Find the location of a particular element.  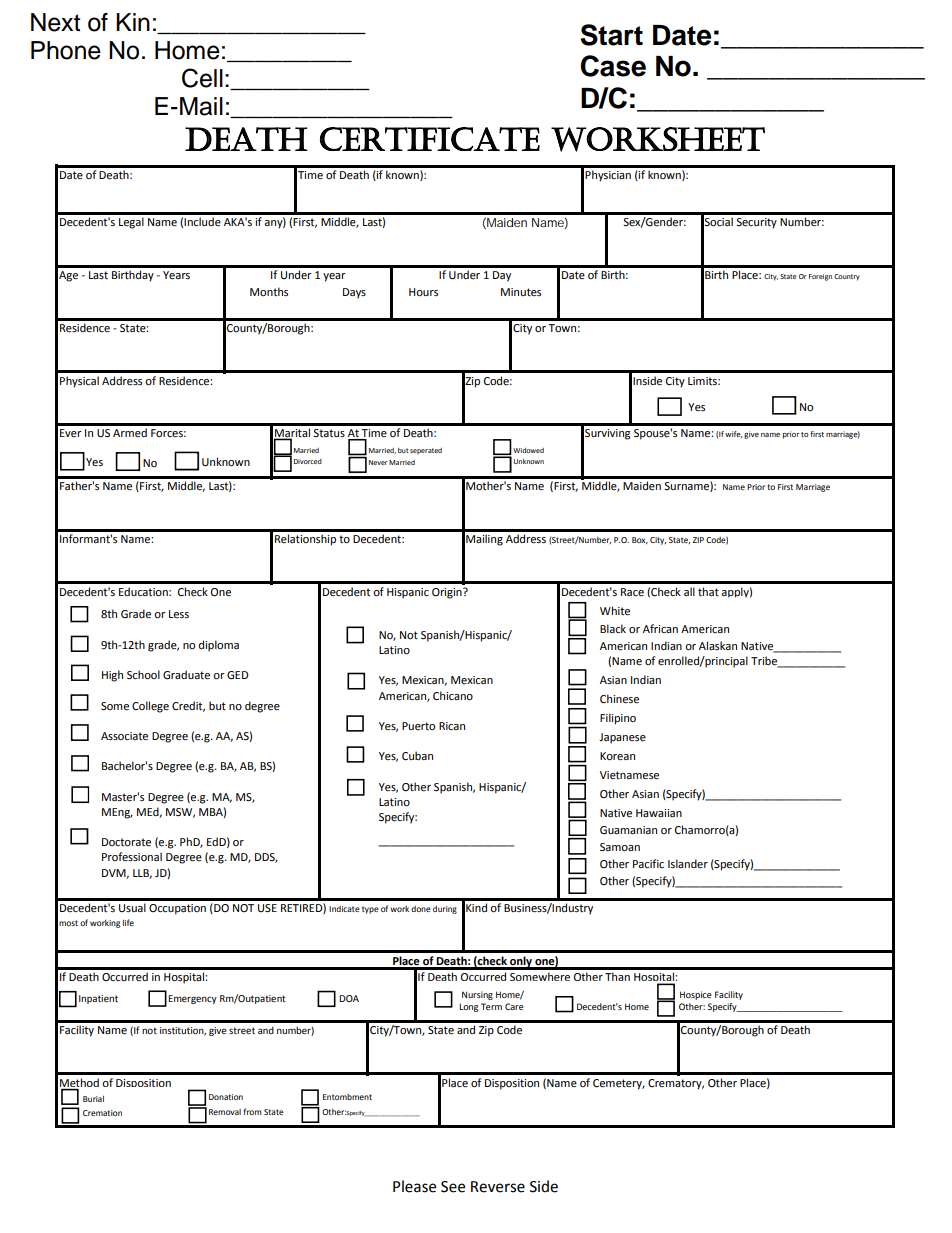

Security is located at coordinates (756, 223).
